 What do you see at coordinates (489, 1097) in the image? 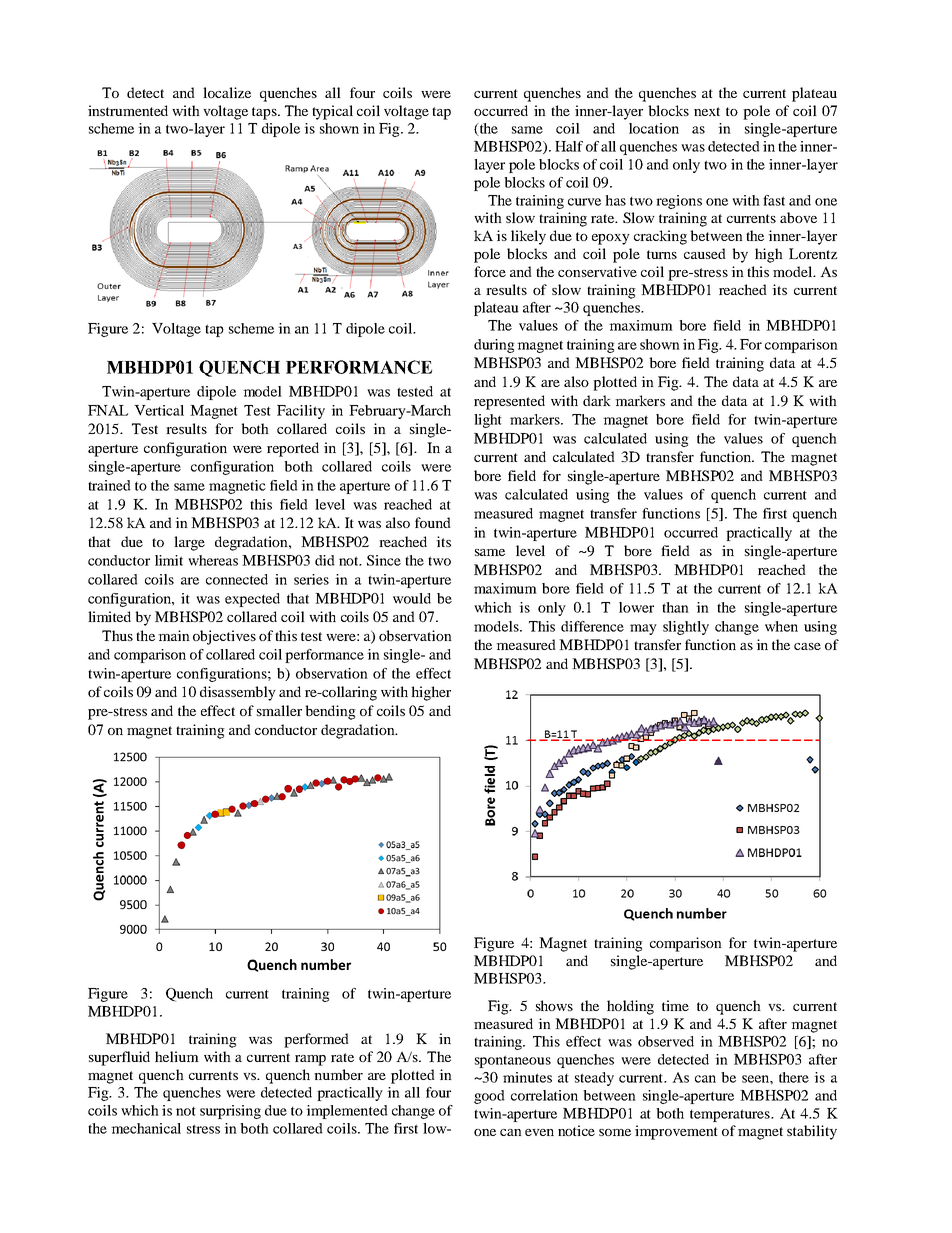
I see `good` at bounding box center [489, 1097].
